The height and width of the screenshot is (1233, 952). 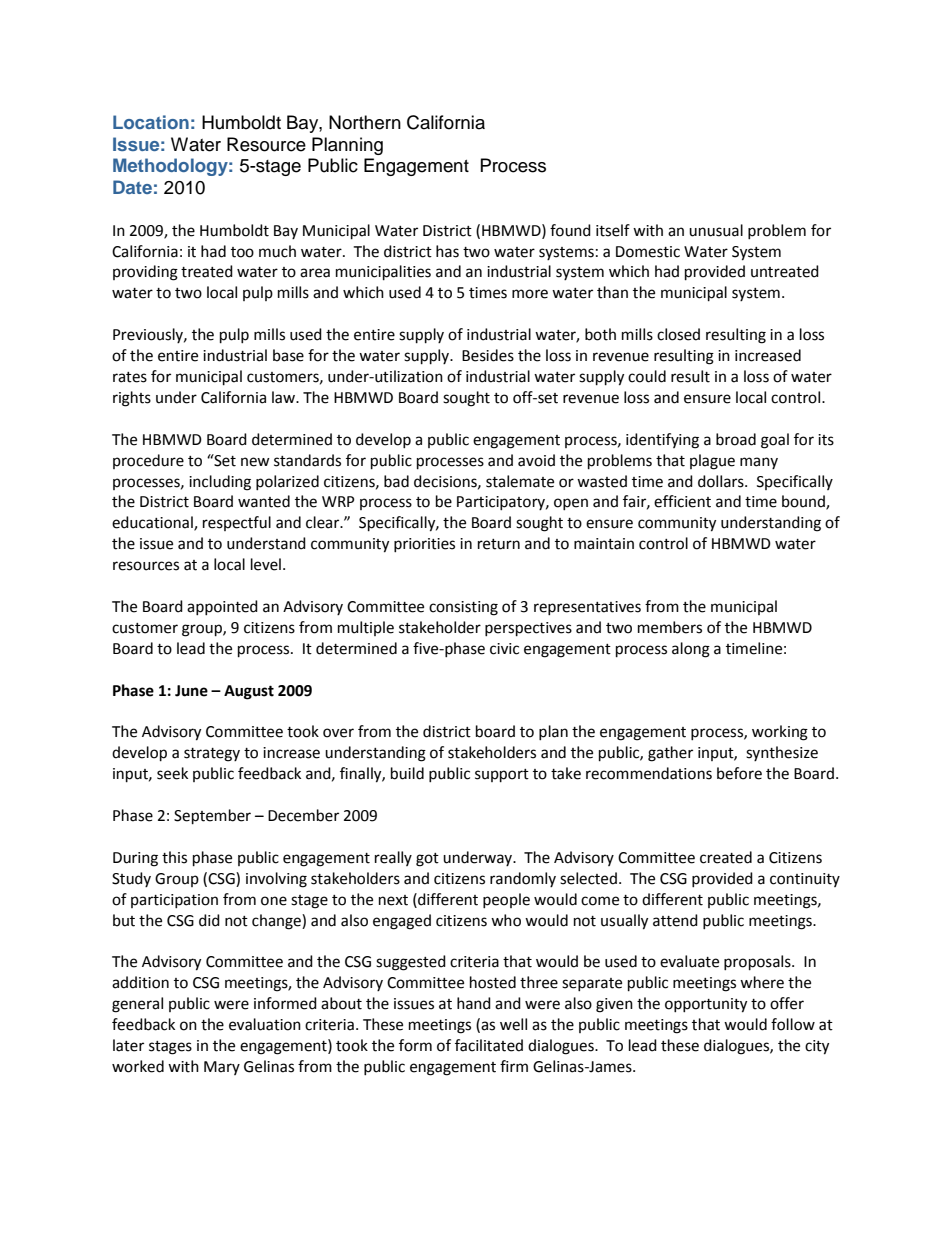 What do you see at coordinates (716, 230) in the screenshot?
I see `unusual` at bounding box center [716, 230].
